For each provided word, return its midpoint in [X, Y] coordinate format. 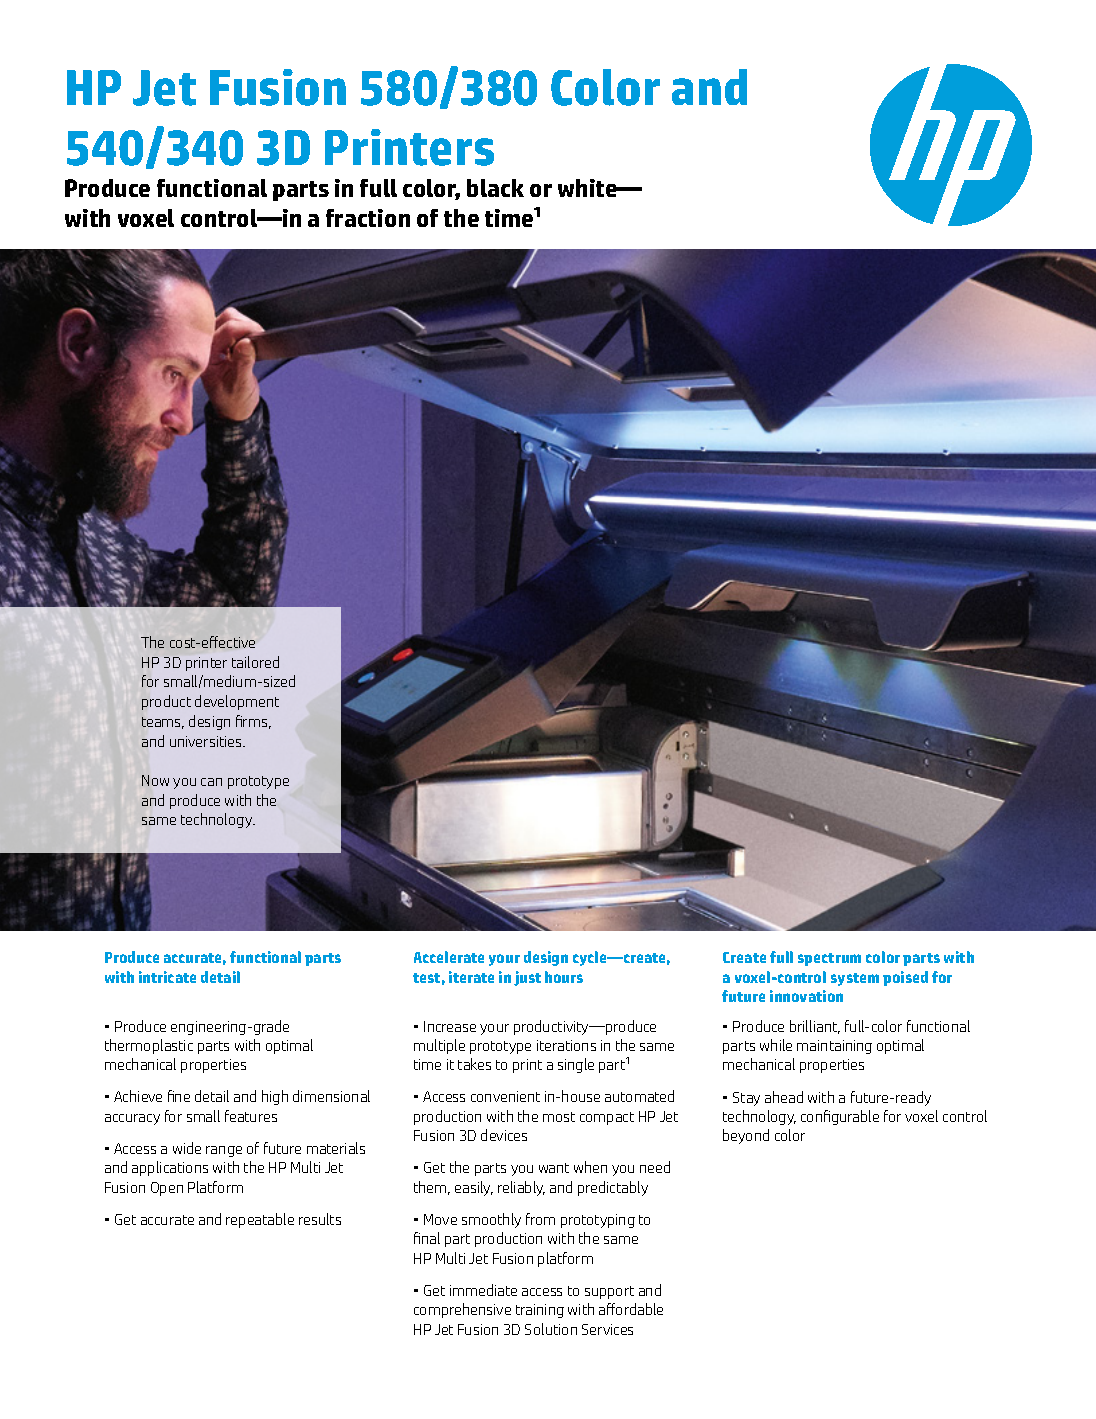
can [211, 782]
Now [155, 780]
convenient [505, 1096]
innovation [806, 996]
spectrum [829, 959]
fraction [368, 218]
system [855, 979]
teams [163, 723]
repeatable [260, 1220]
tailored [255, 662]
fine [179, 1096]
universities [207, 741]
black [495, 188]
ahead [784, 1097]
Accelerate [449, 957]
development [237, 702]
